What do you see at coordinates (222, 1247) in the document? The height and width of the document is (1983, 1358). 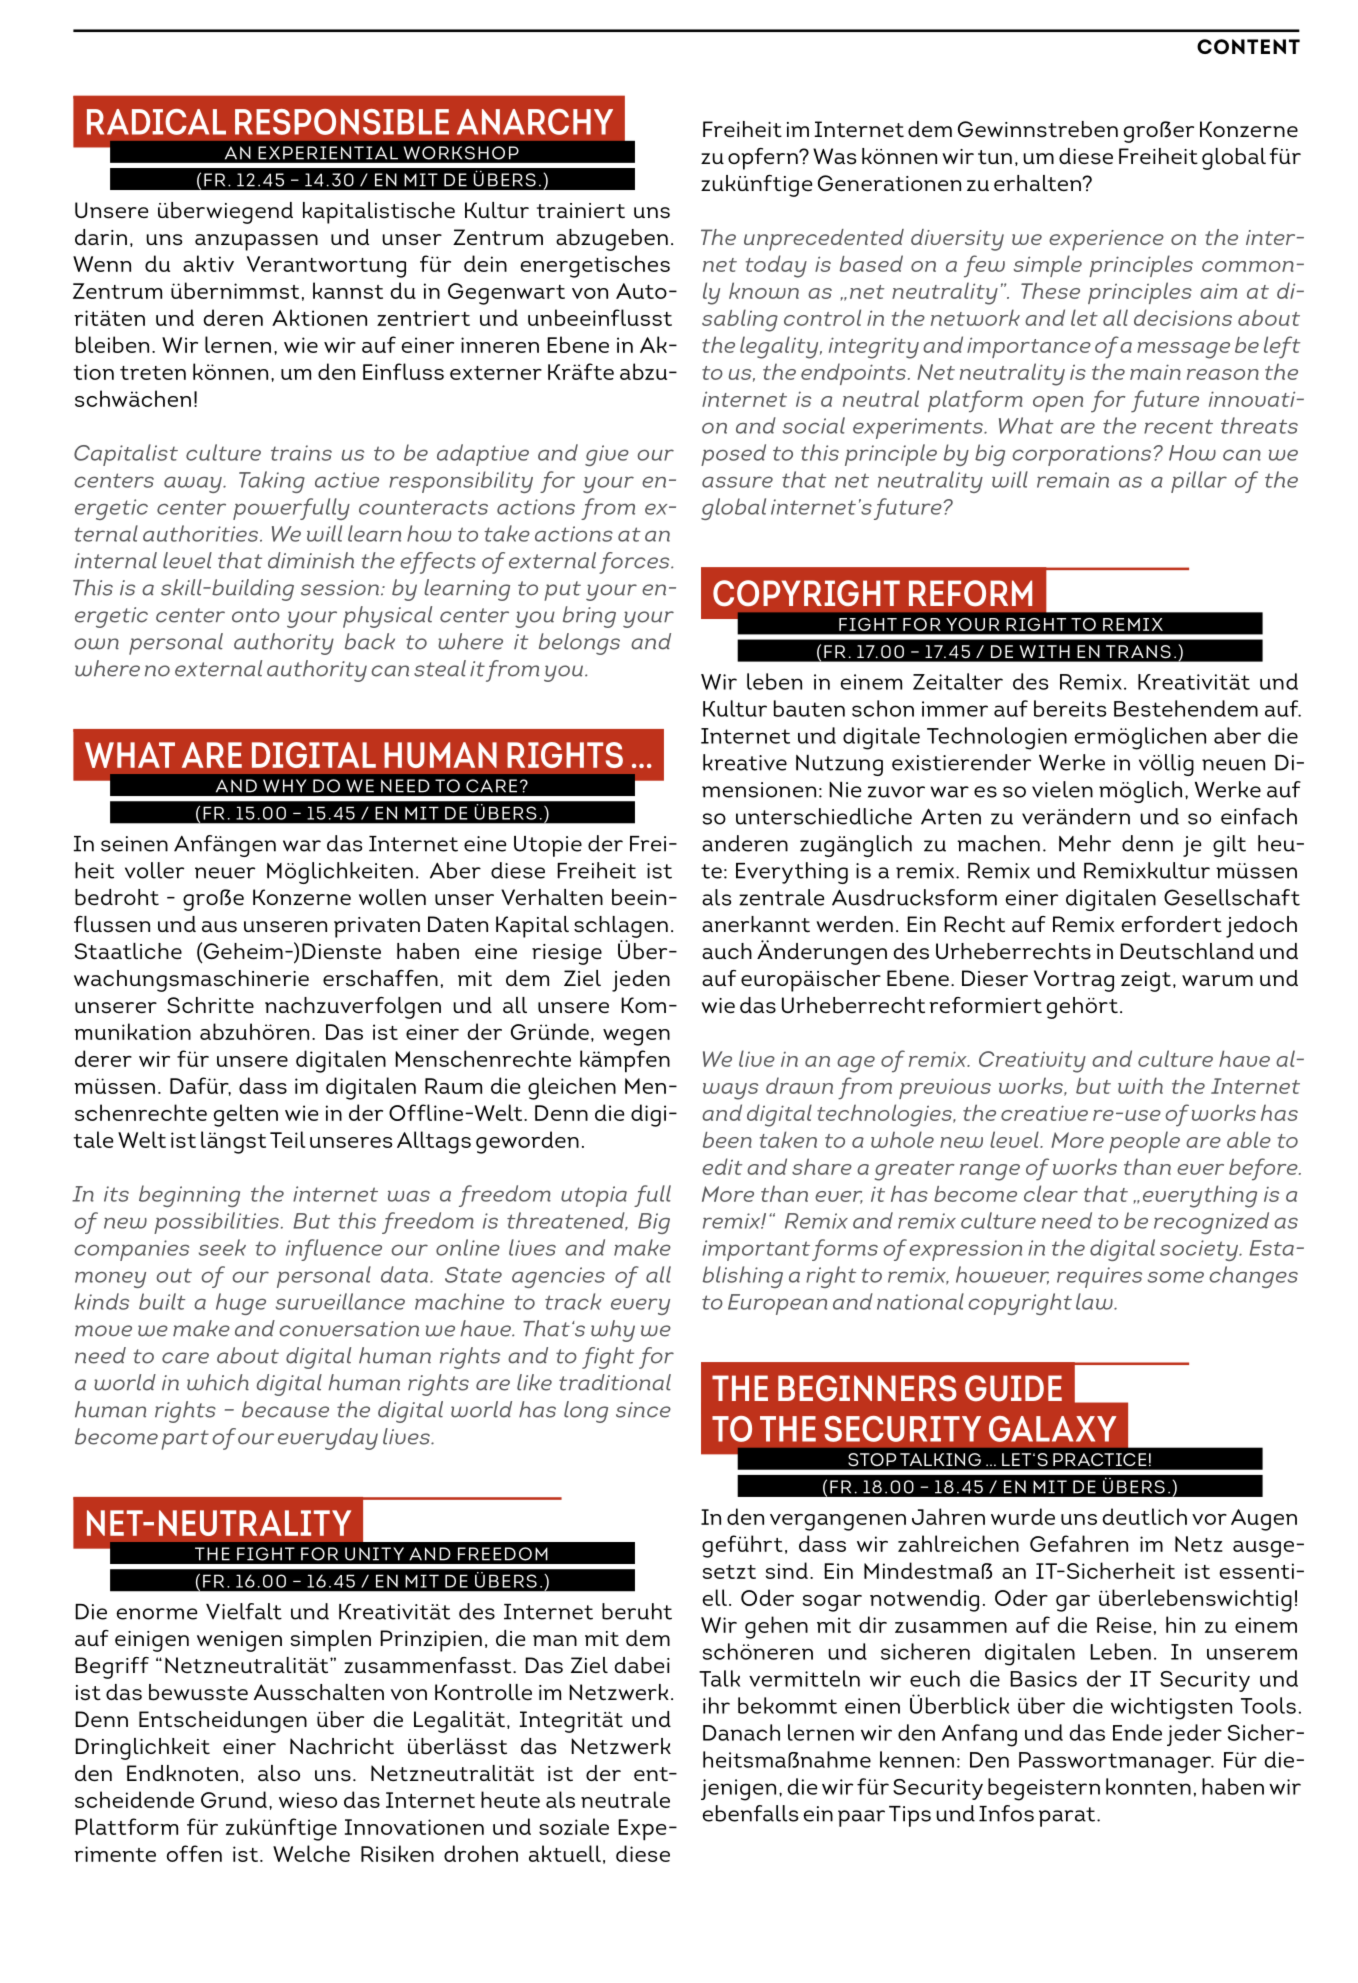 I see `seek` at bounding box center [222, 1247].
